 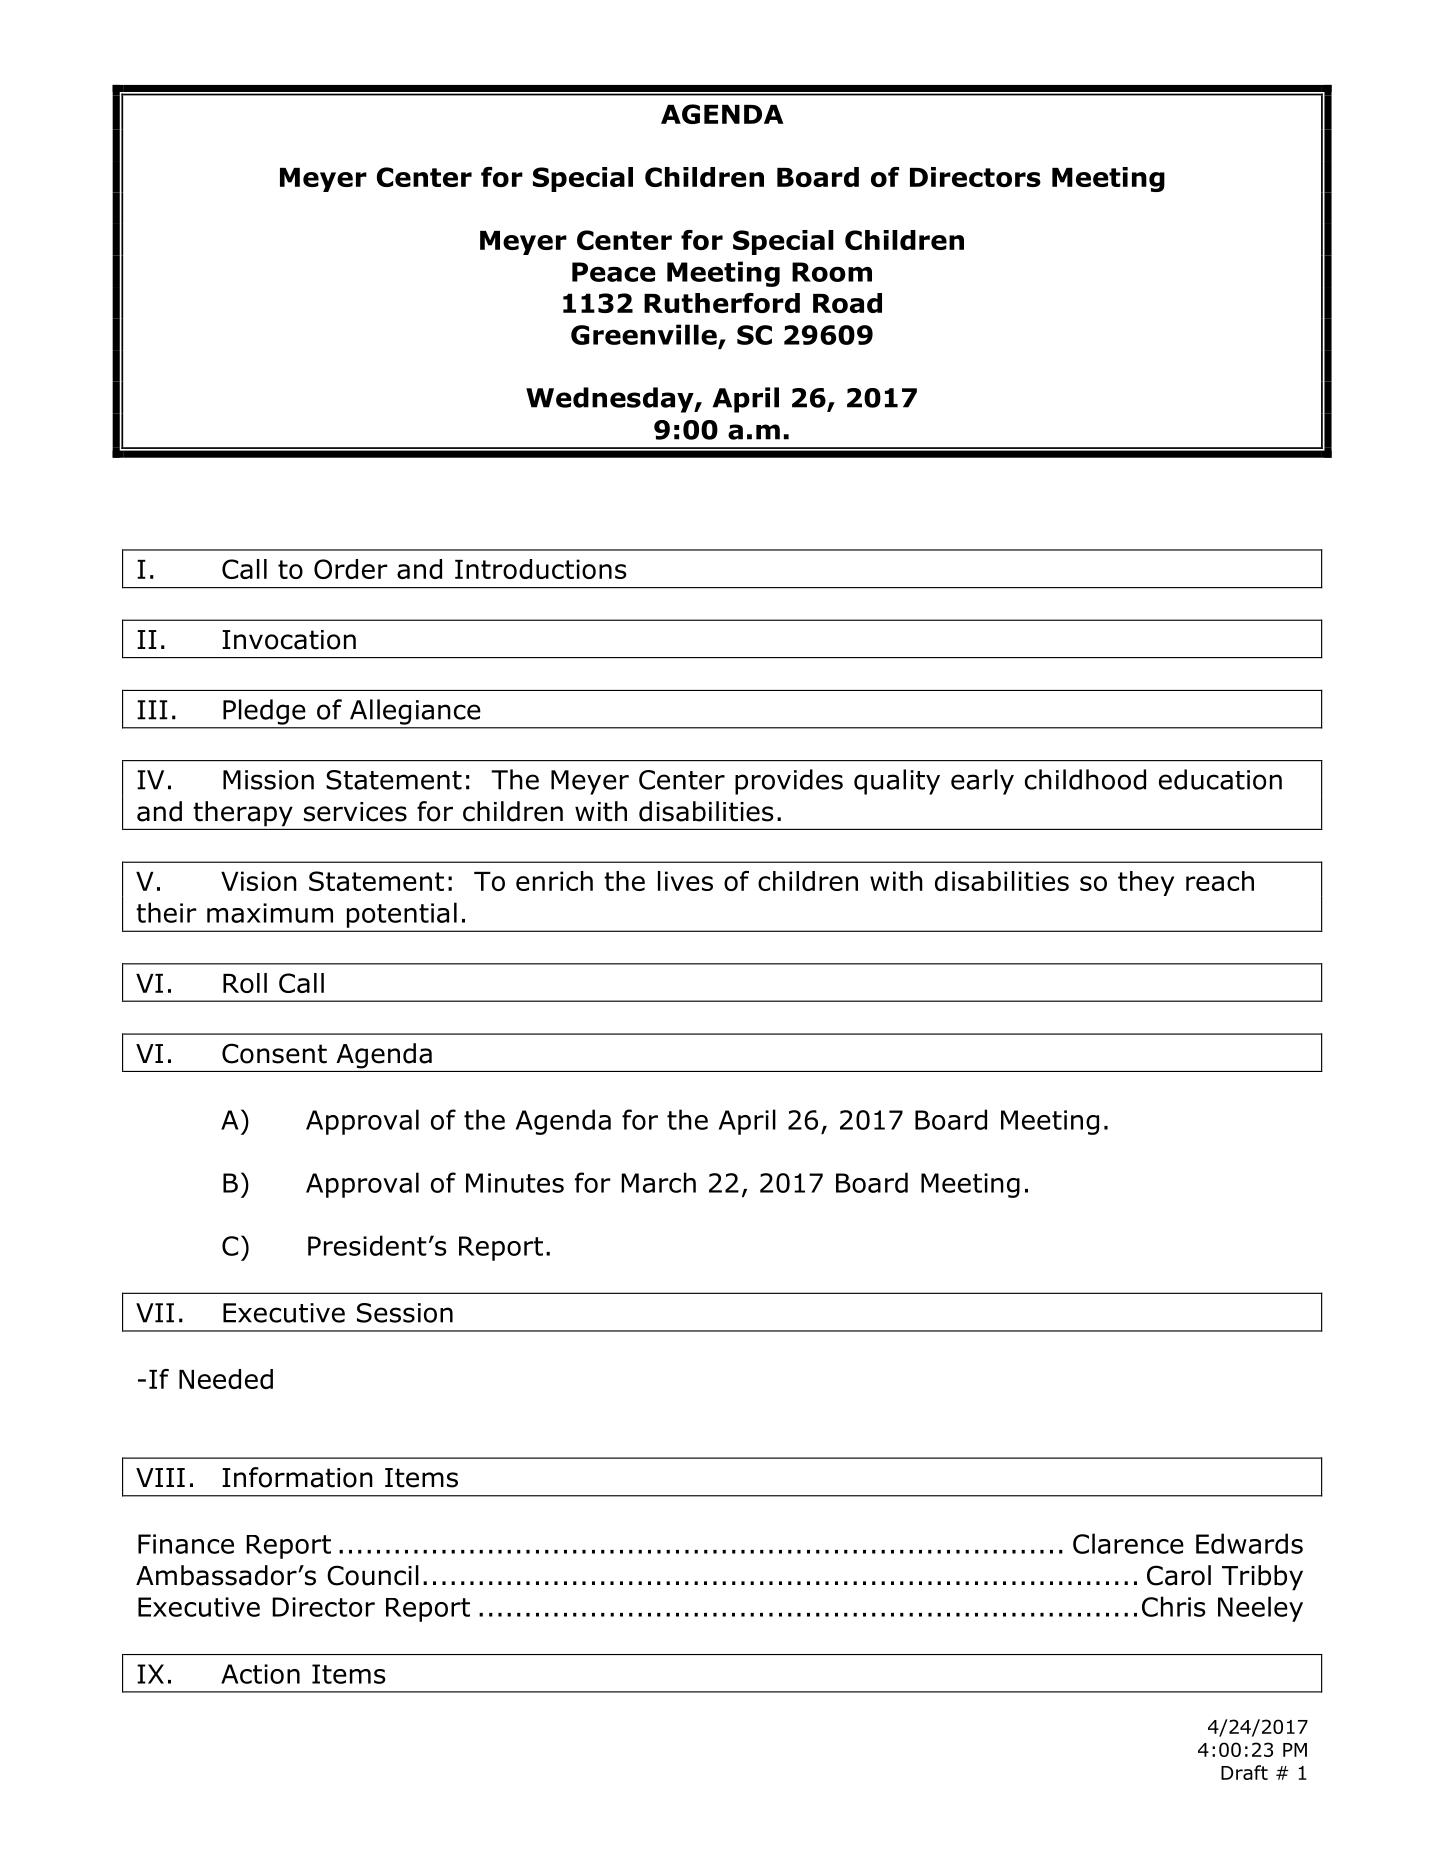 I want to click on Peace, so click(x=614, y=272).
